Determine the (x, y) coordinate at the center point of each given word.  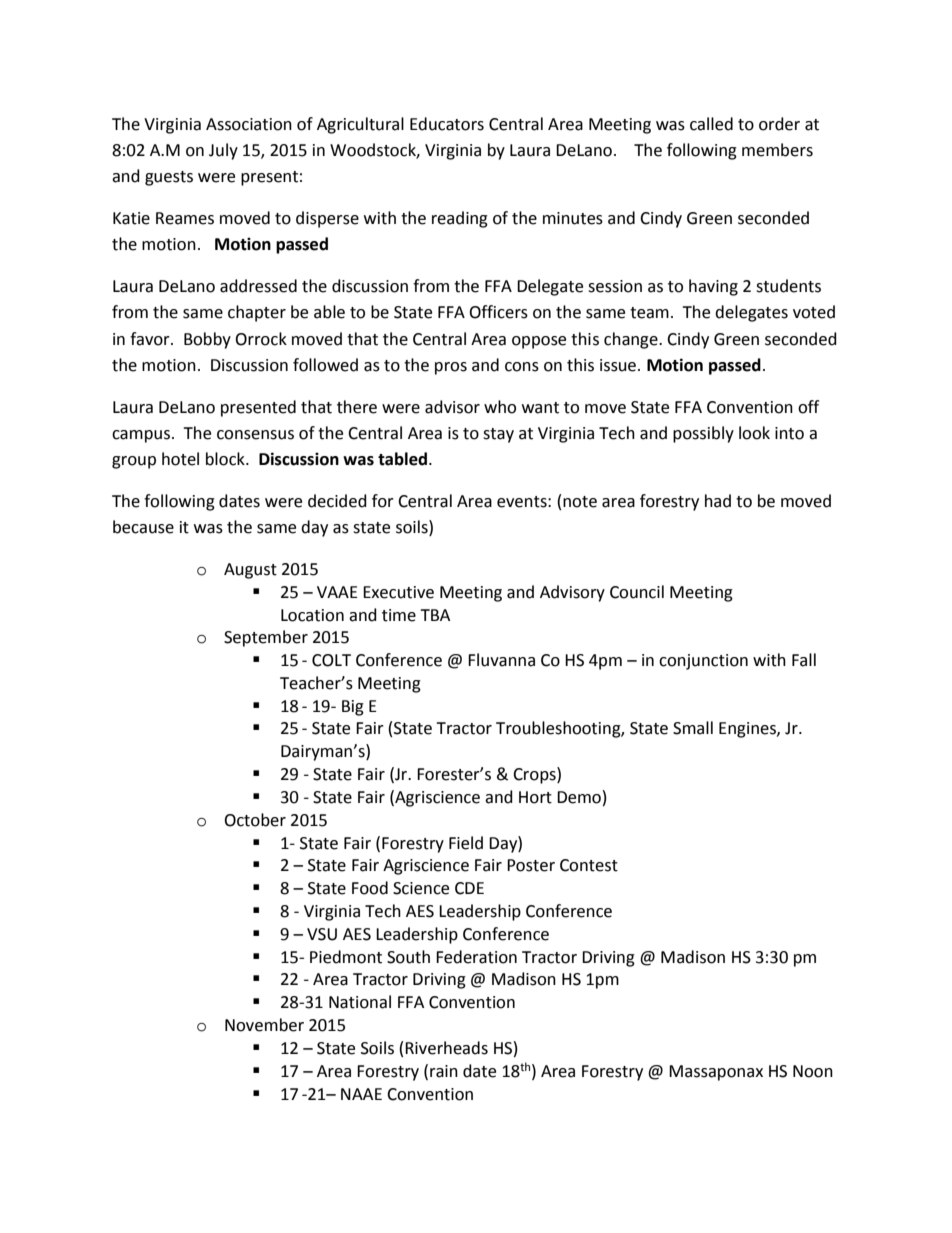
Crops (535, 775)
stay (498, 435)
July (223, 151)
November (264, 1025)
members (777, 150)
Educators (447, 124)
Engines (748, 730)
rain (444, 1071)
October (255, 820)
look (754, 433)
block (226, 459)
